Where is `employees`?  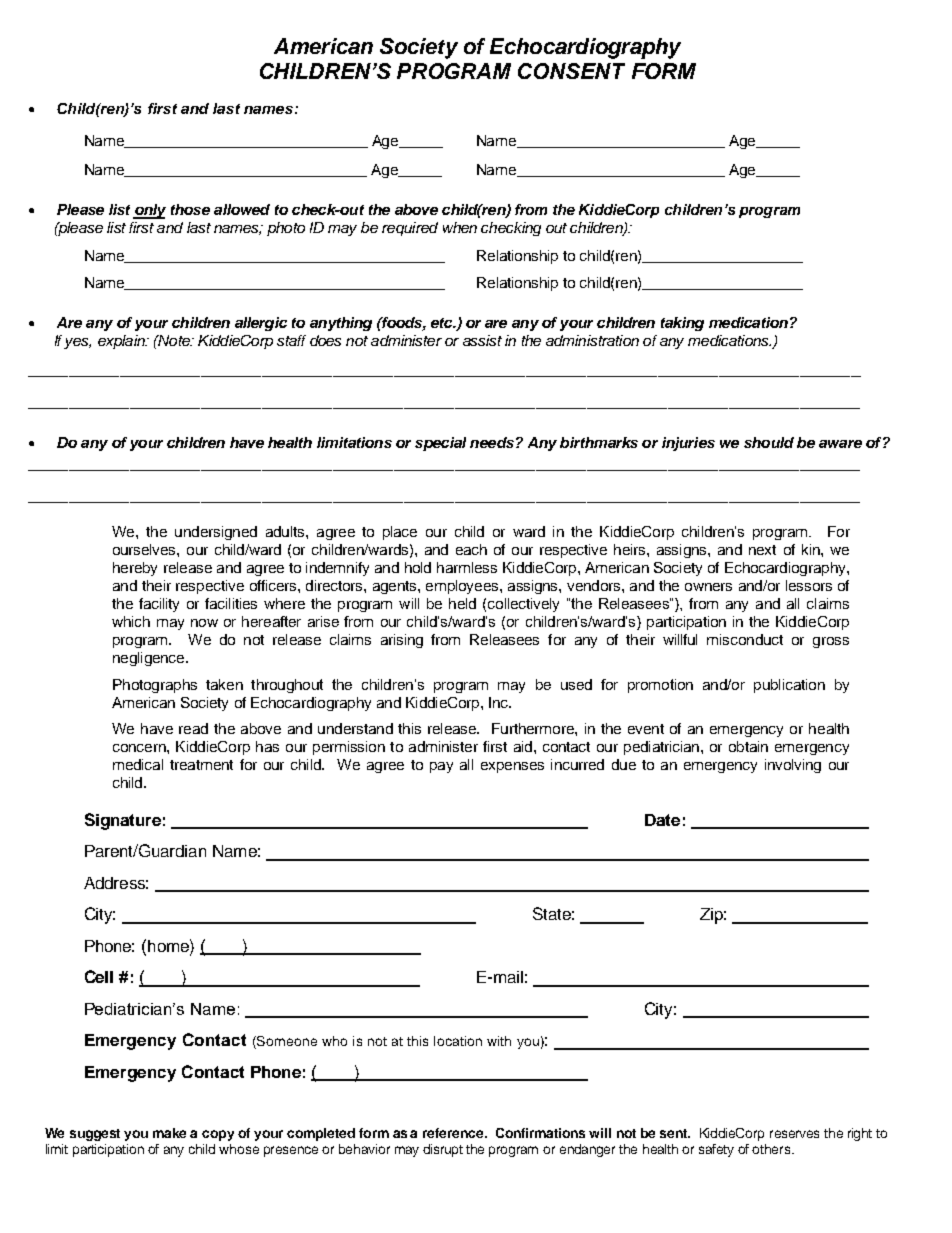
employees is located at coordinates (463, 587).
